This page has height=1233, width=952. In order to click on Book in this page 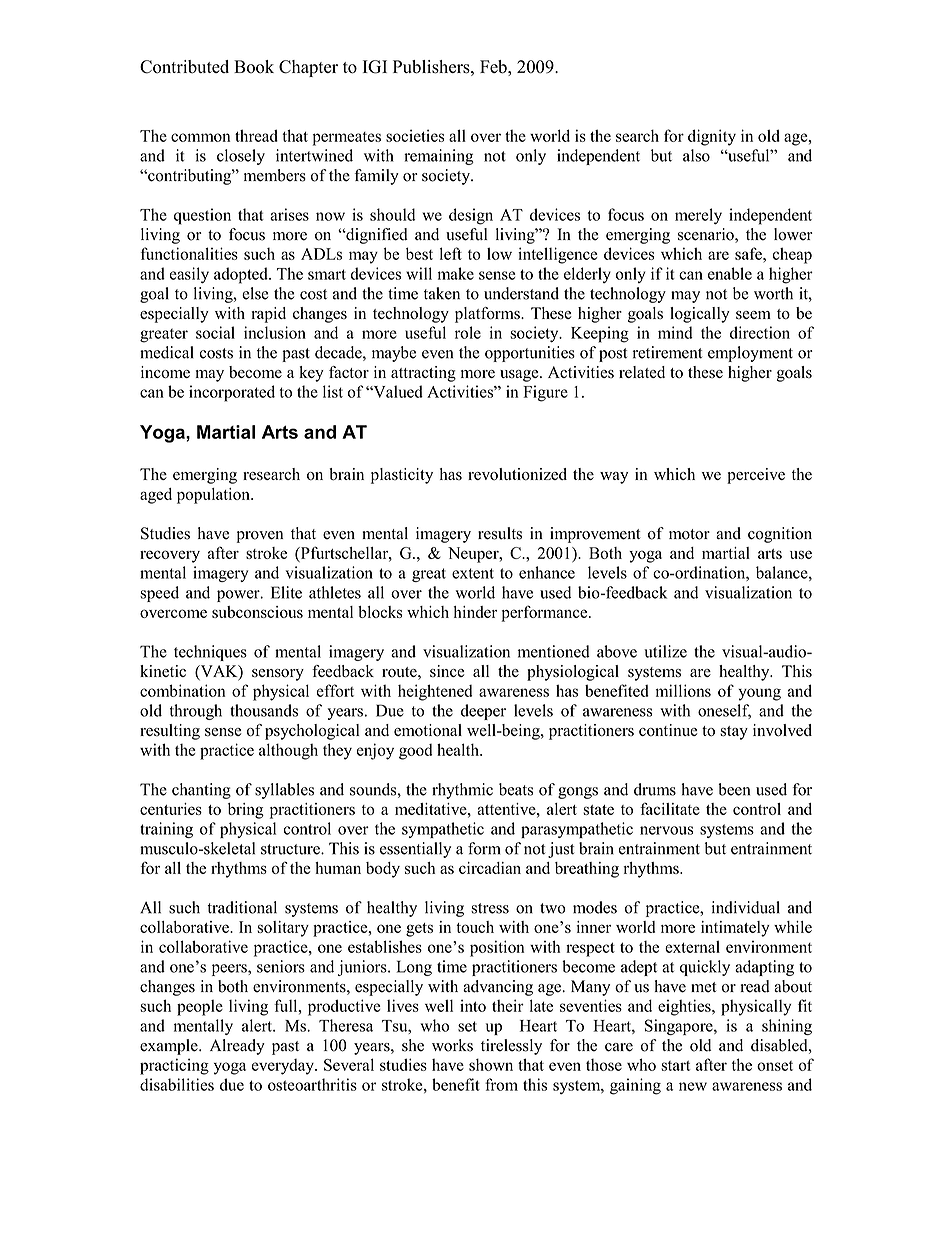, I will do `click(254, 67)`.
